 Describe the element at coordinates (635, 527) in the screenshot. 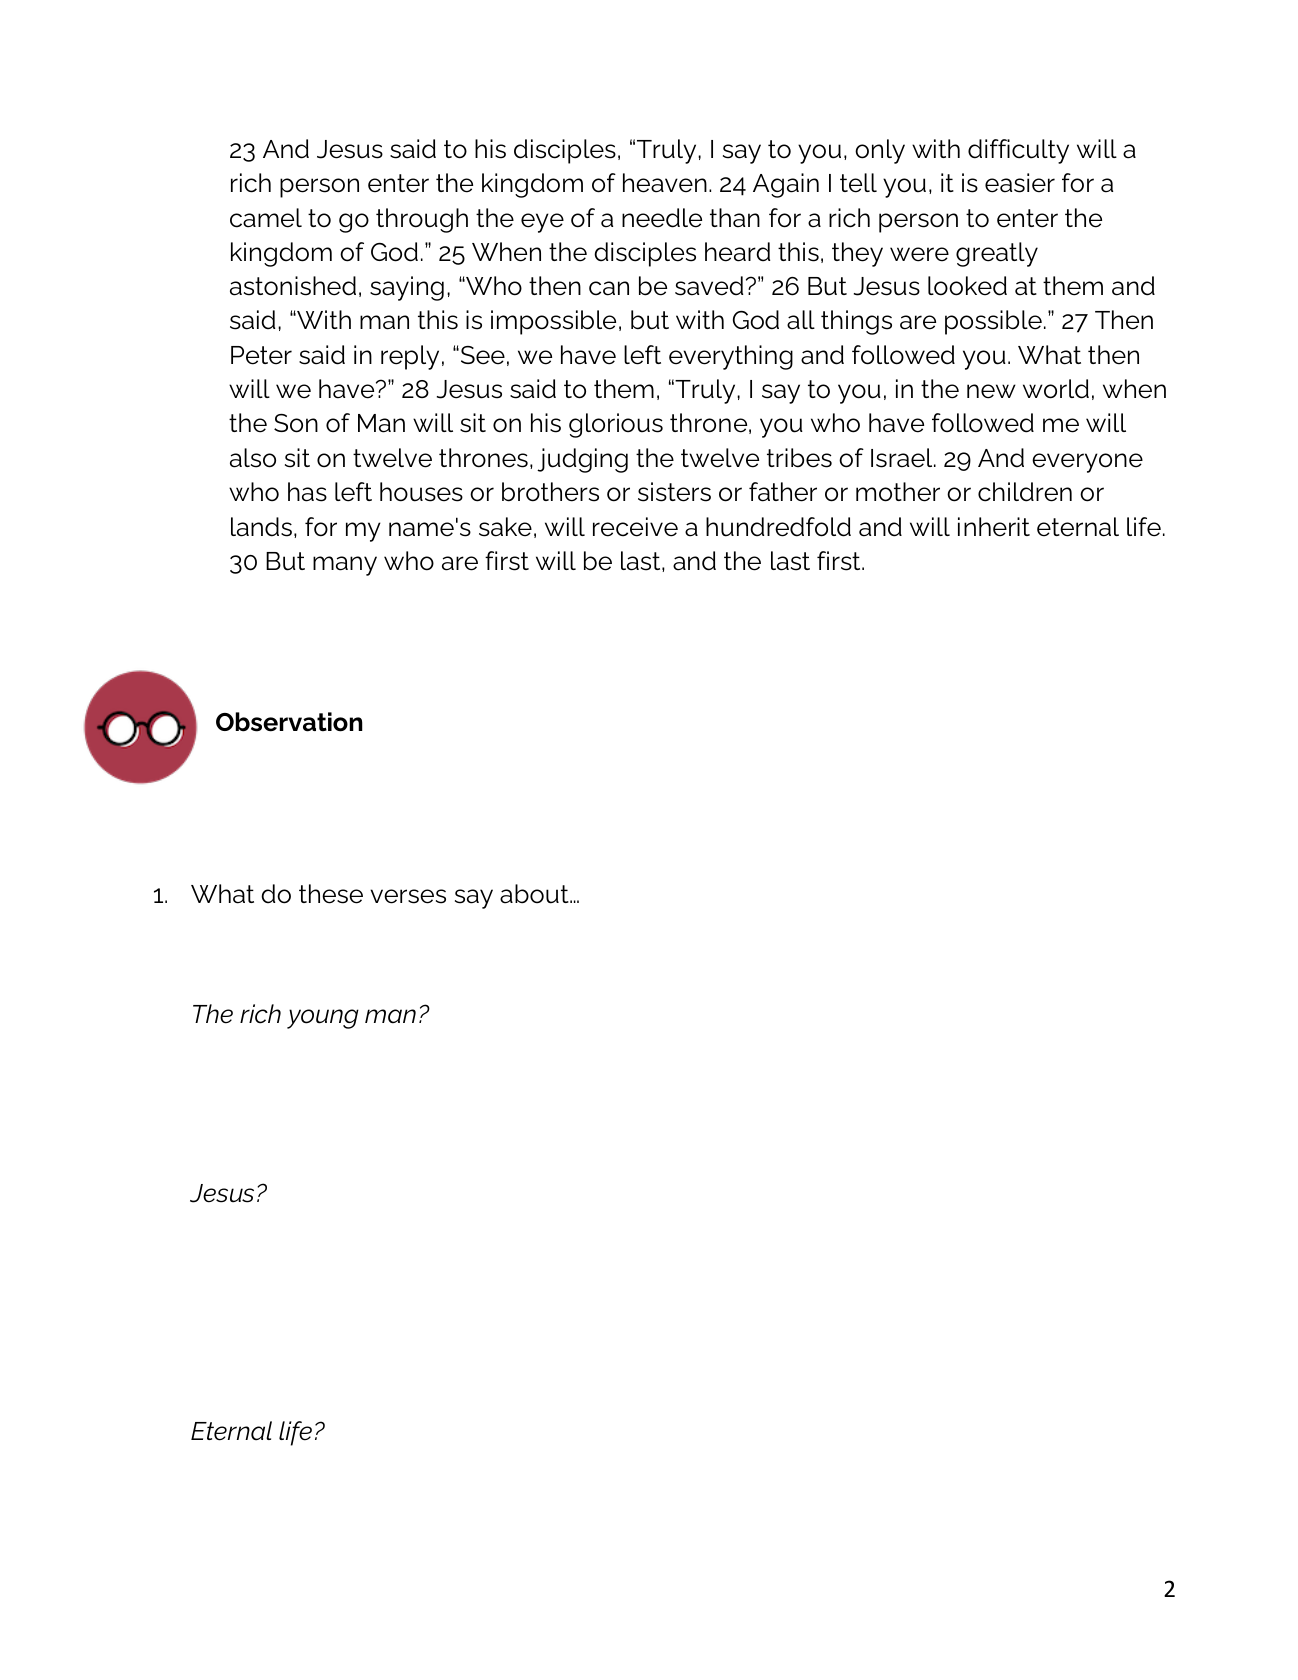

I see `receive` at that location.
